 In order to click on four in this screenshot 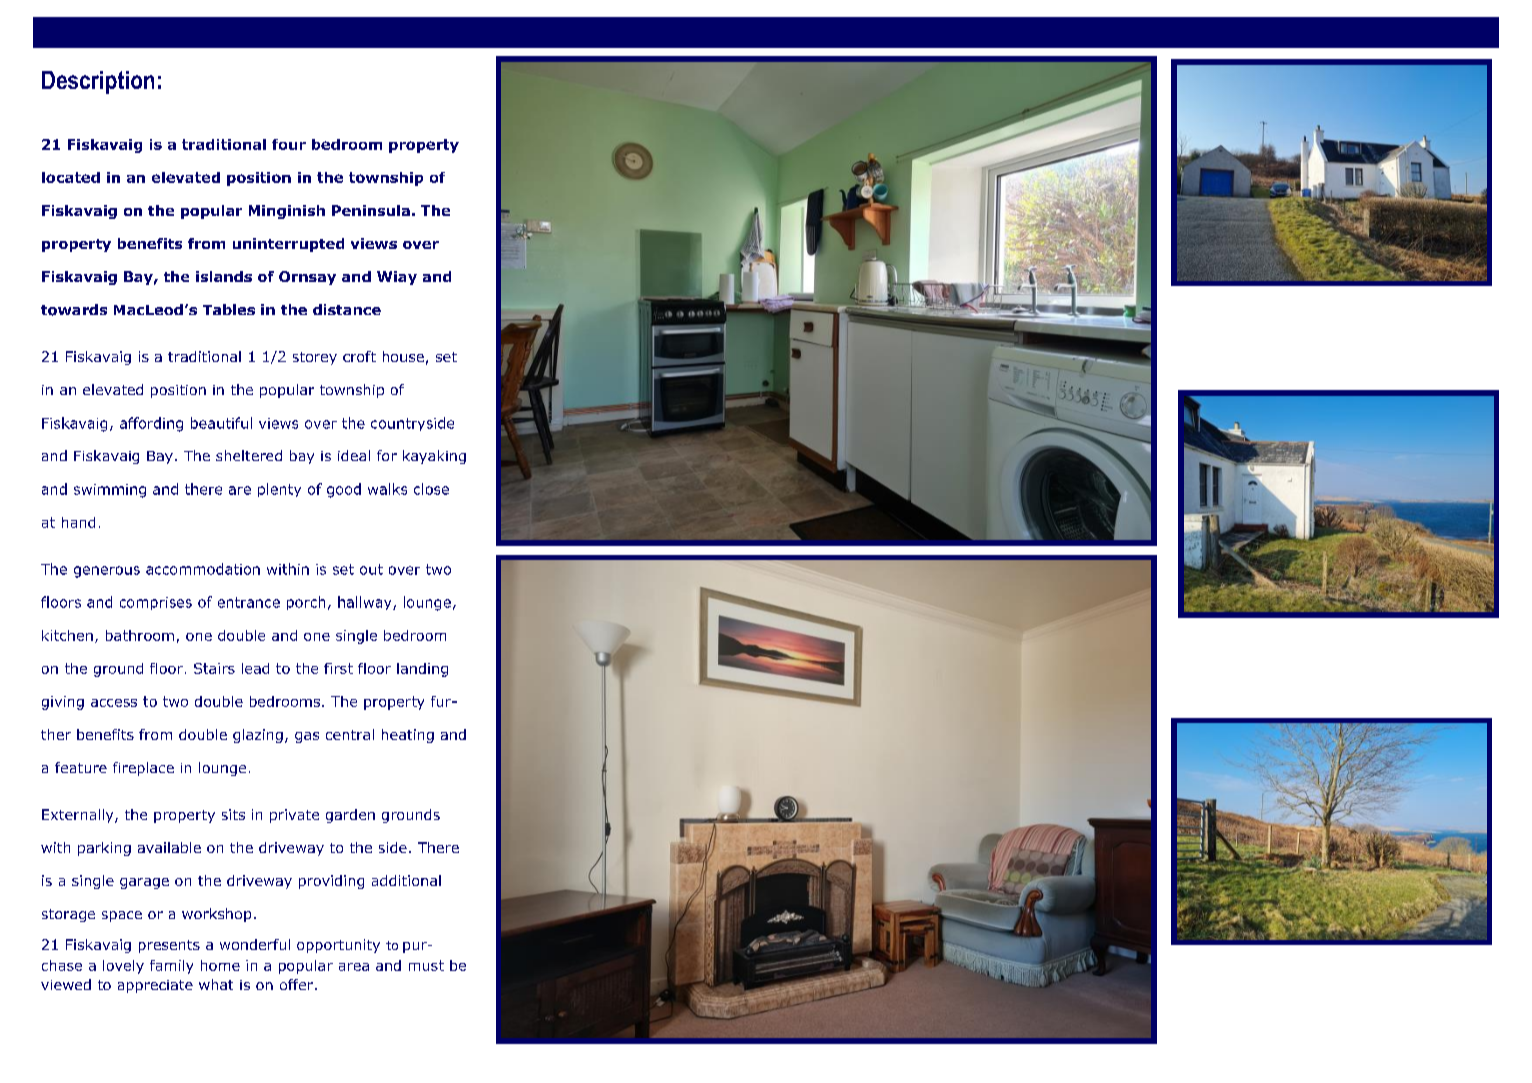, I will do `click(289, 144)`.
